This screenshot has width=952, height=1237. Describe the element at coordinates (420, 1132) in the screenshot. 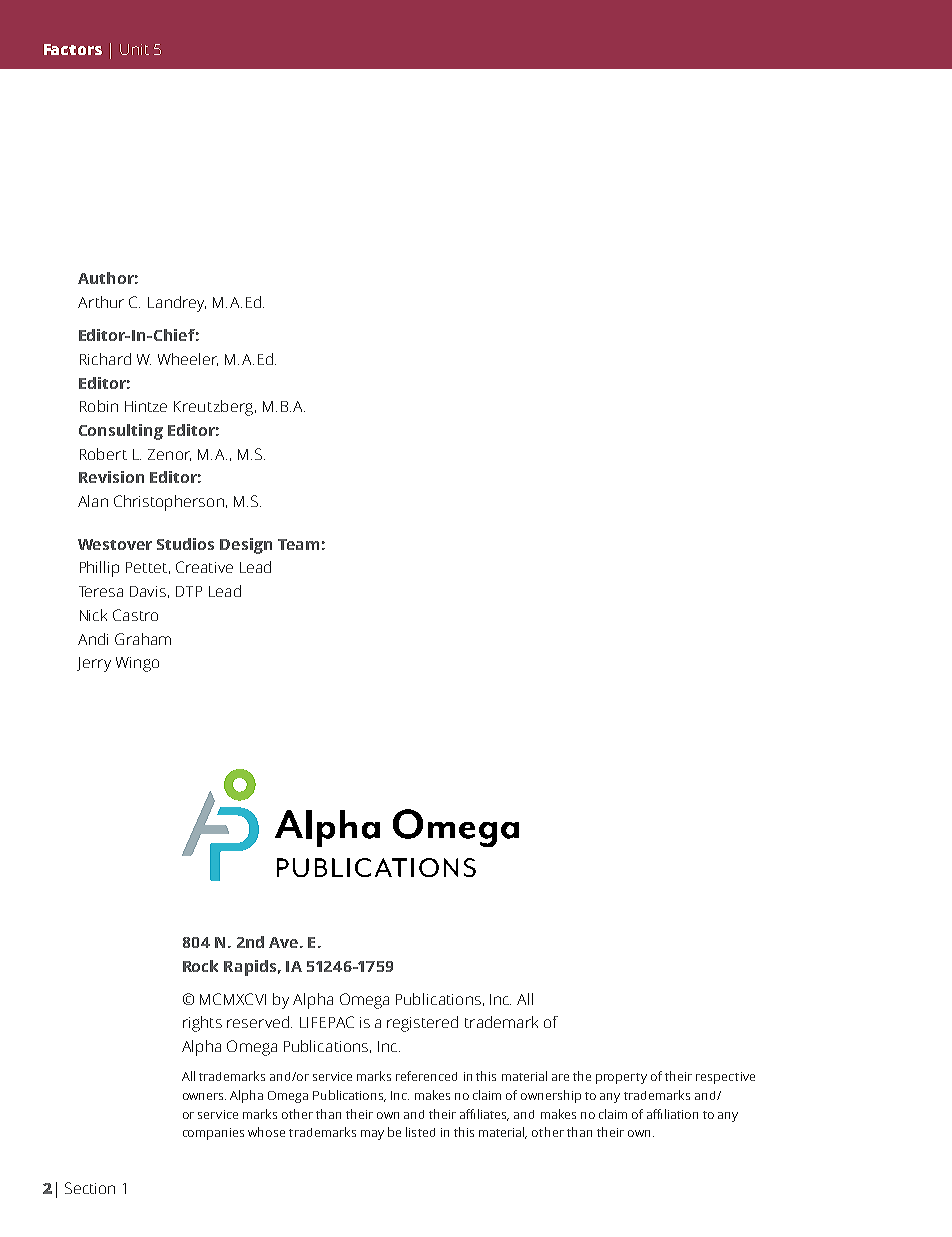

I see `listed` at that location.
